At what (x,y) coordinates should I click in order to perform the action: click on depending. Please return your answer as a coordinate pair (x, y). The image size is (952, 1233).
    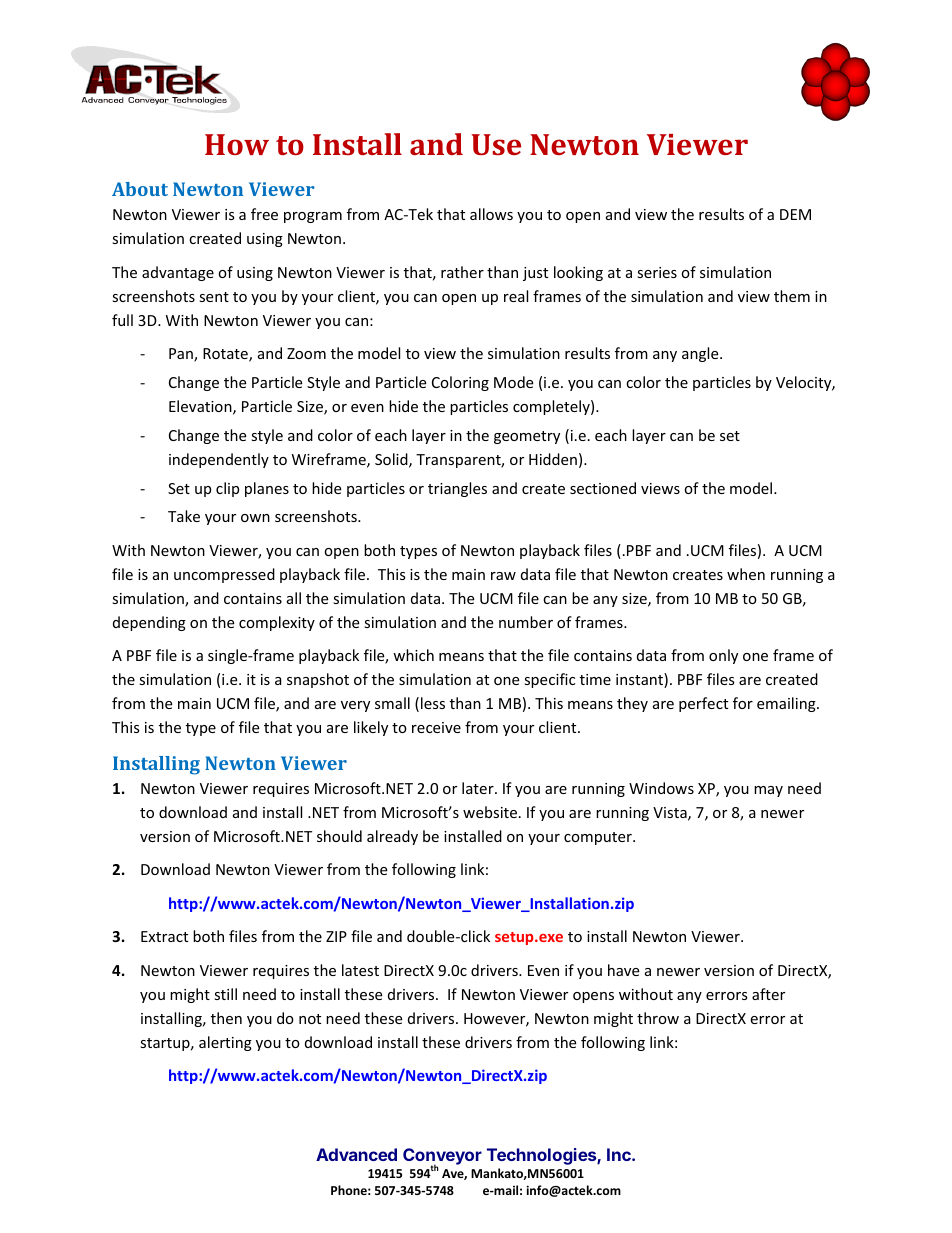
    Looking at the image, I should click on (149, 623).
